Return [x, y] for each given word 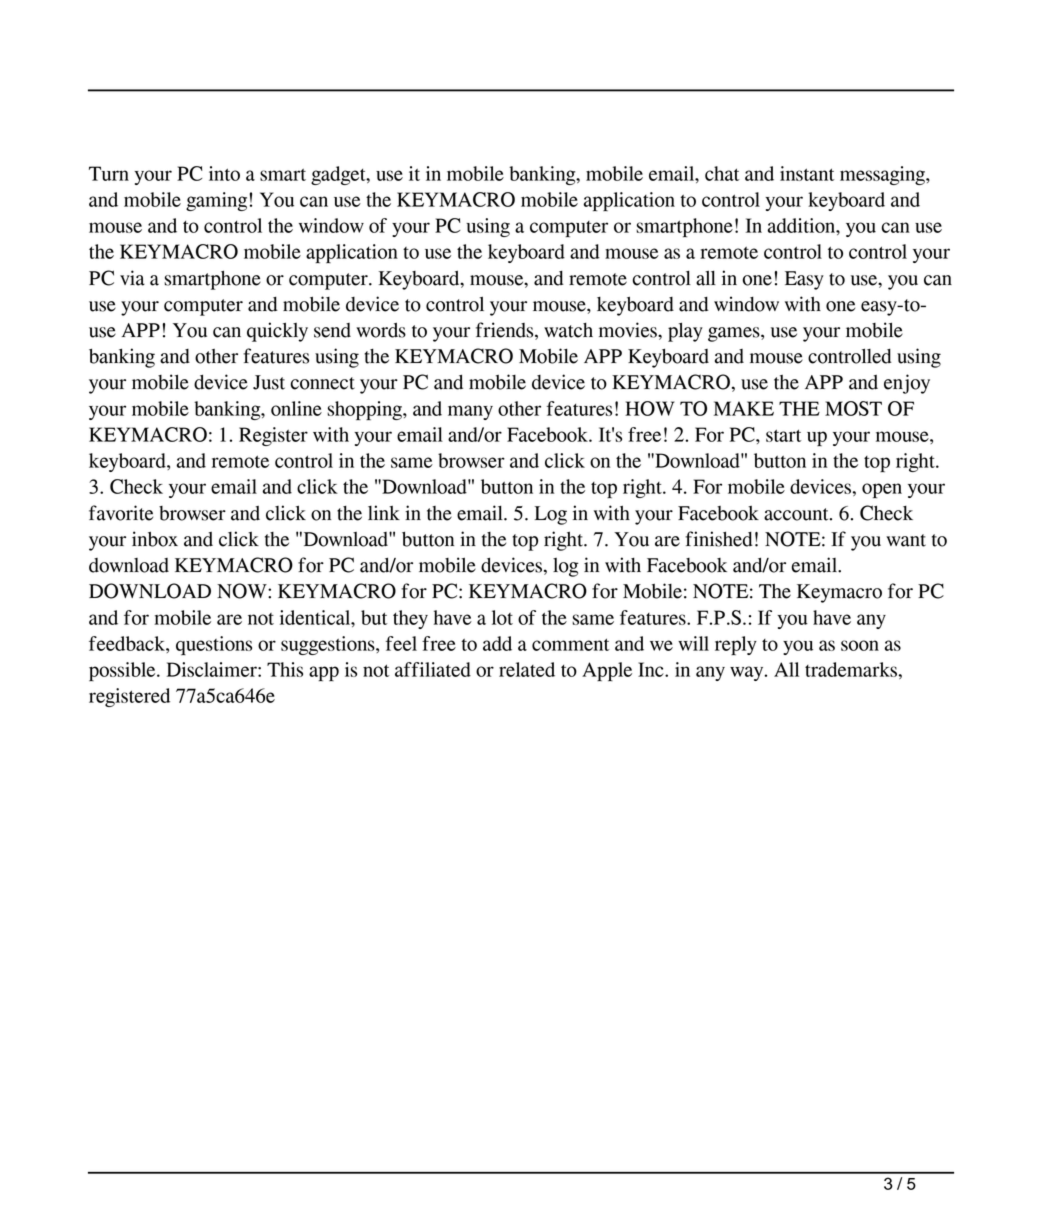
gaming [216, 201]
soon [860, 645]
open [882, 490]
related [527, 669]
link [384, 512]
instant [807, 173]
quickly [277, 332]
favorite [121, 513]
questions [214, 645]
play [685, 332]
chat [722, 173]
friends [506, 331]
